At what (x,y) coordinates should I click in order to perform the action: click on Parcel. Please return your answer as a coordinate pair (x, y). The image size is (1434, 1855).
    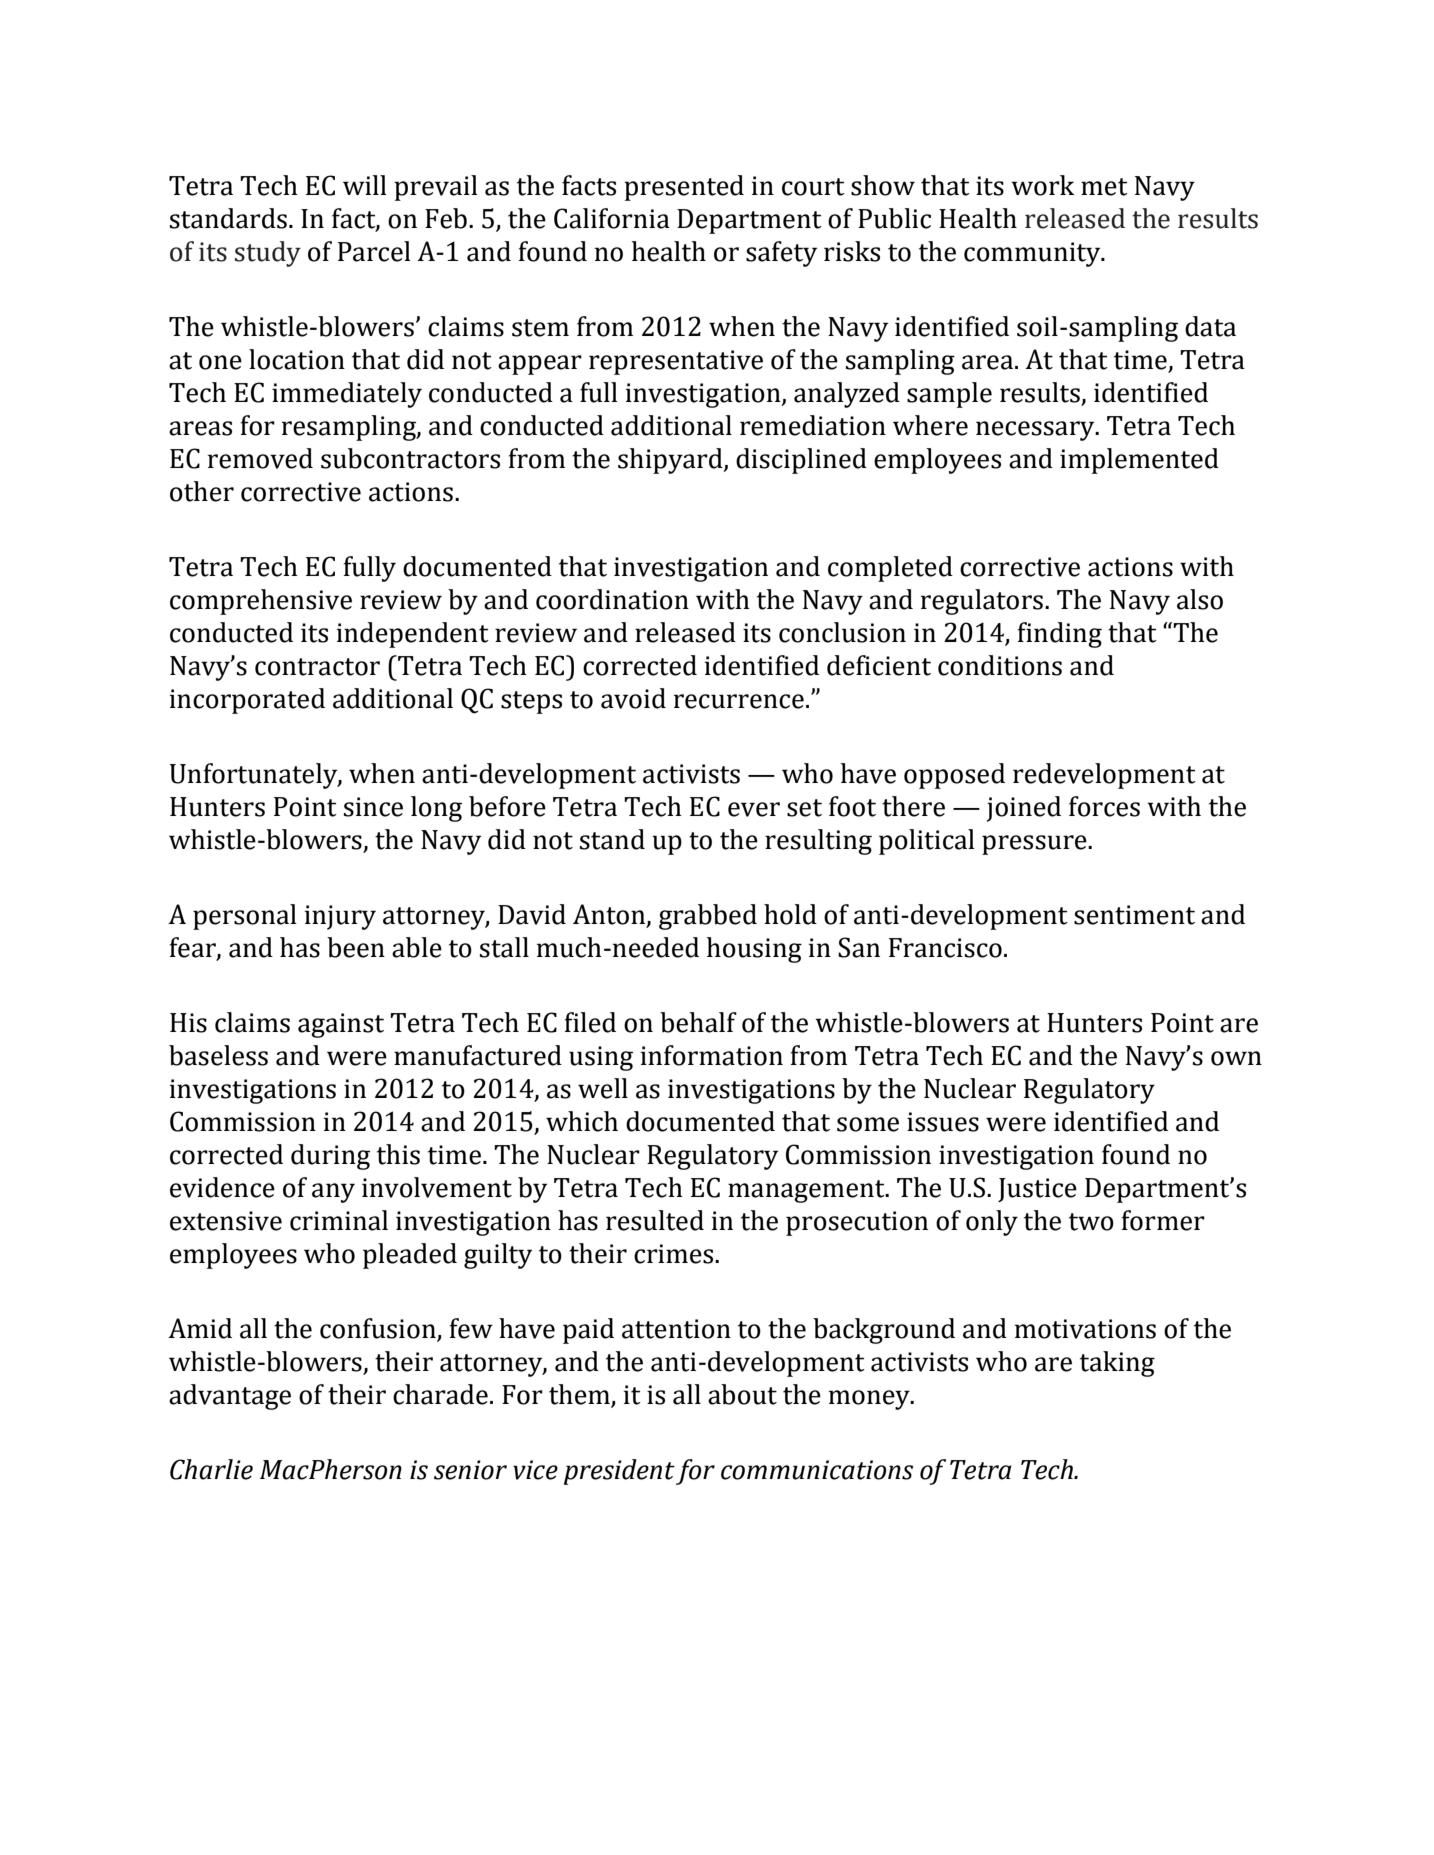
    Looking at the image, I should click on (374, 251).
